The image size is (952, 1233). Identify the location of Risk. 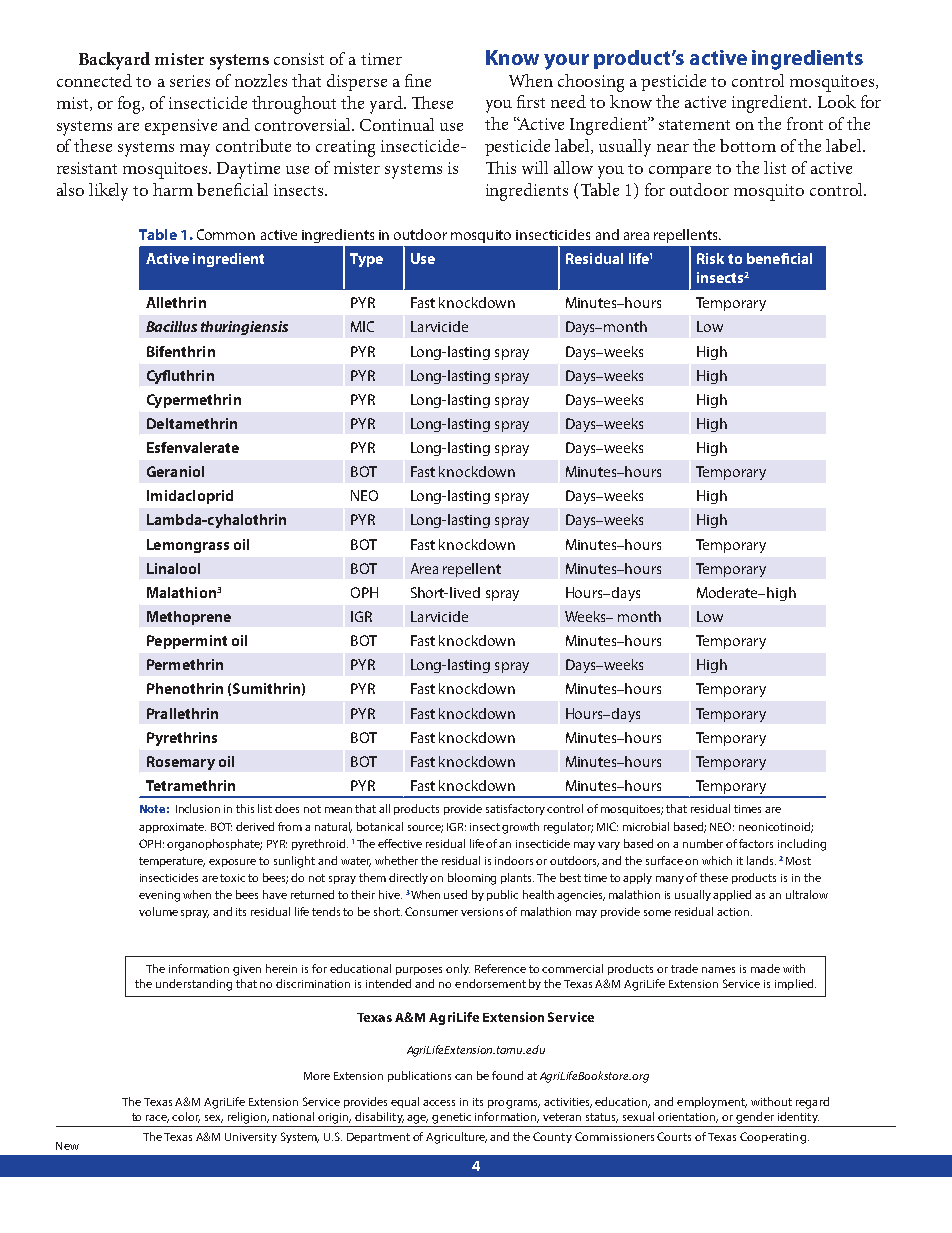
(710, 258).
